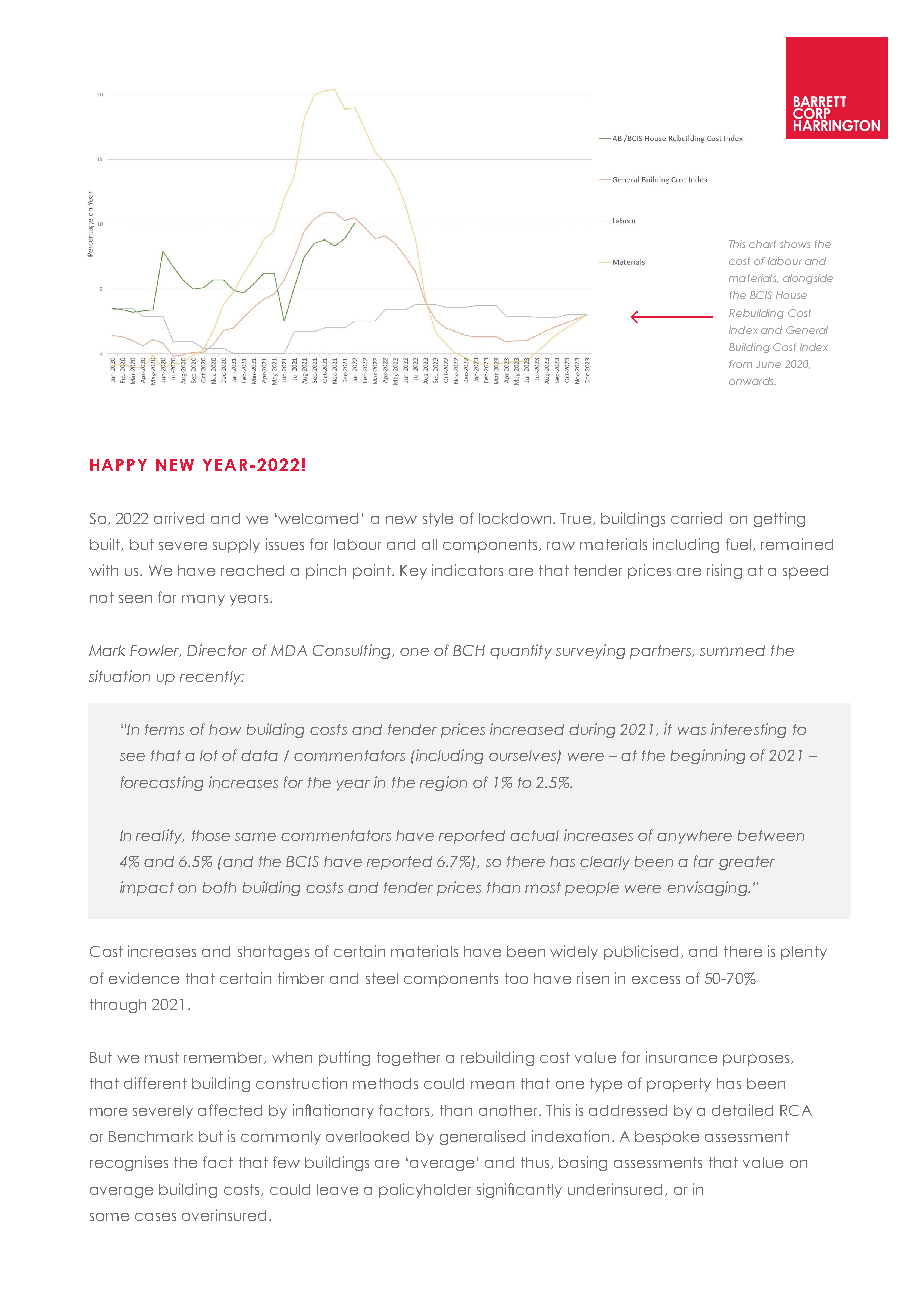 The image size is (924, 1308). I want to click on many, so click(203, 600).
